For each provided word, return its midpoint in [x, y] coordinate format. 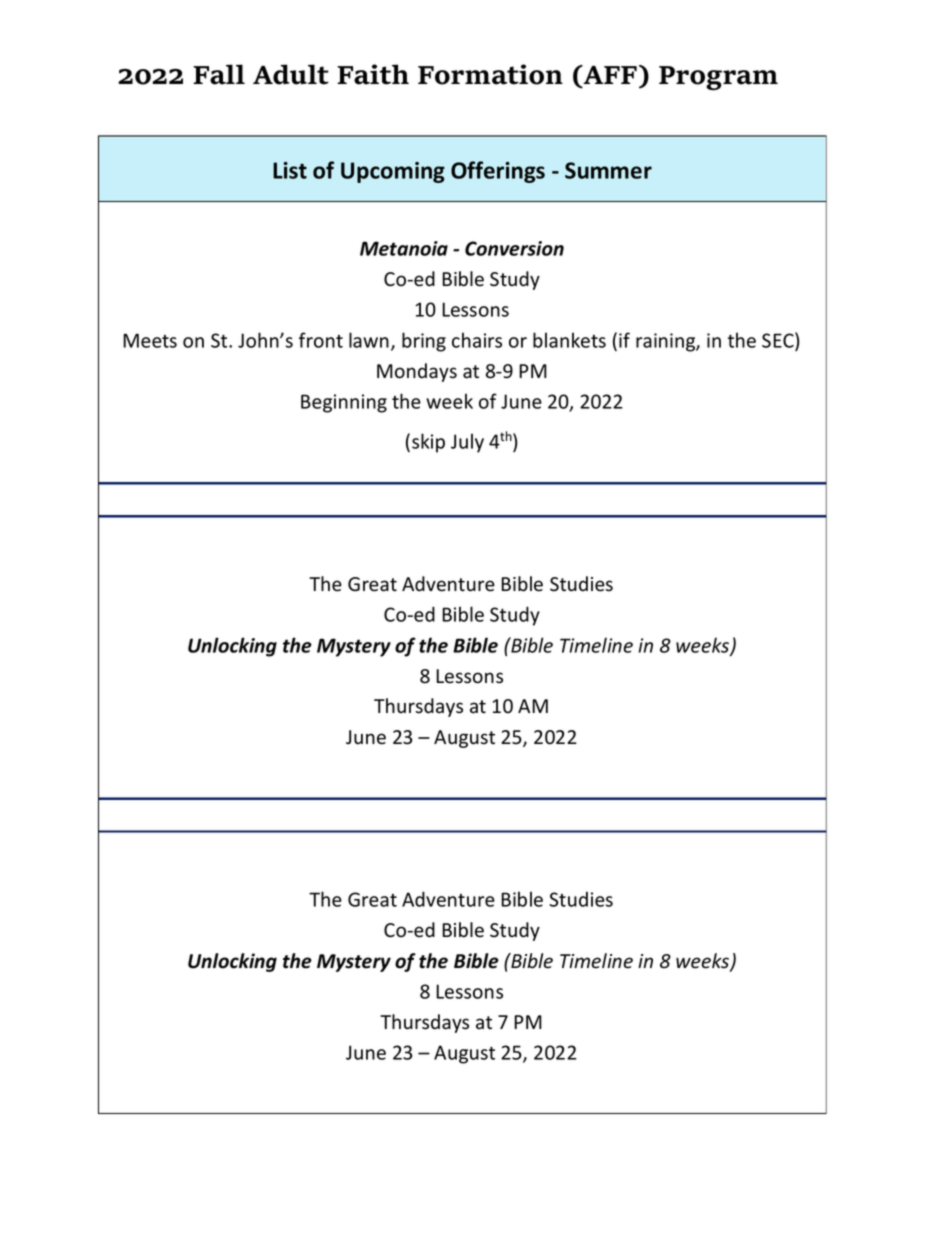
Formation [490, 74]
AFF [609, 76]
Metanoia [404, 248]
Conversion [514, 248]
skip [428, 443]
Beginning [344, 403]
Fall [219, 74]
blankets [569, 340]
